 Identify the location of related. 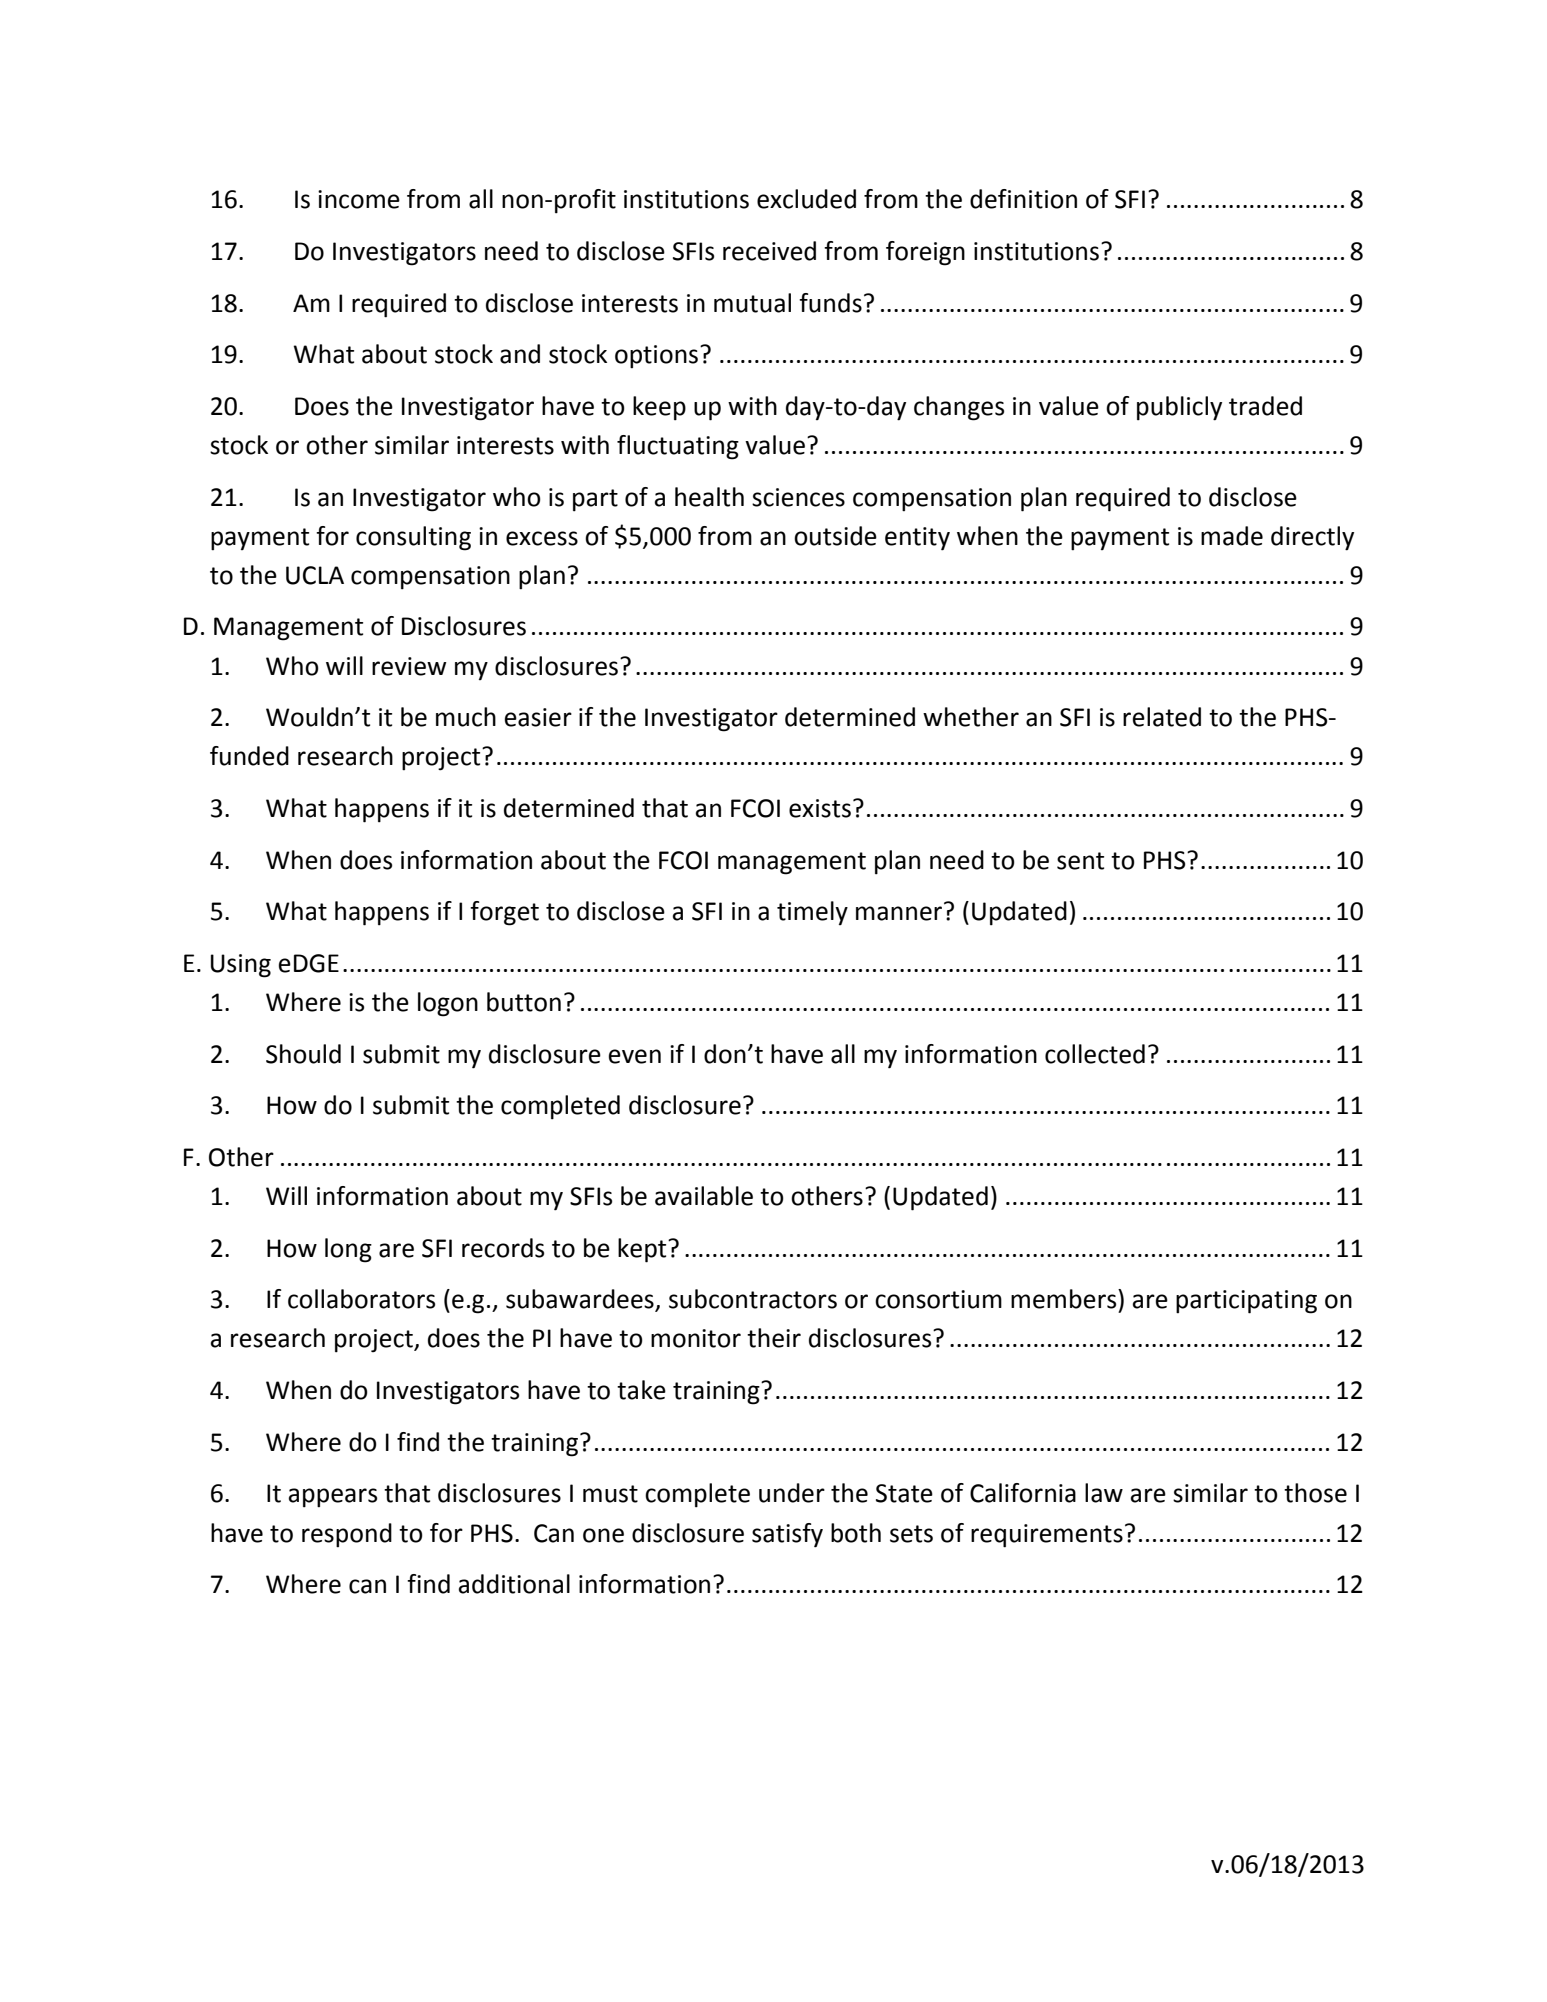
(1162, 717).
